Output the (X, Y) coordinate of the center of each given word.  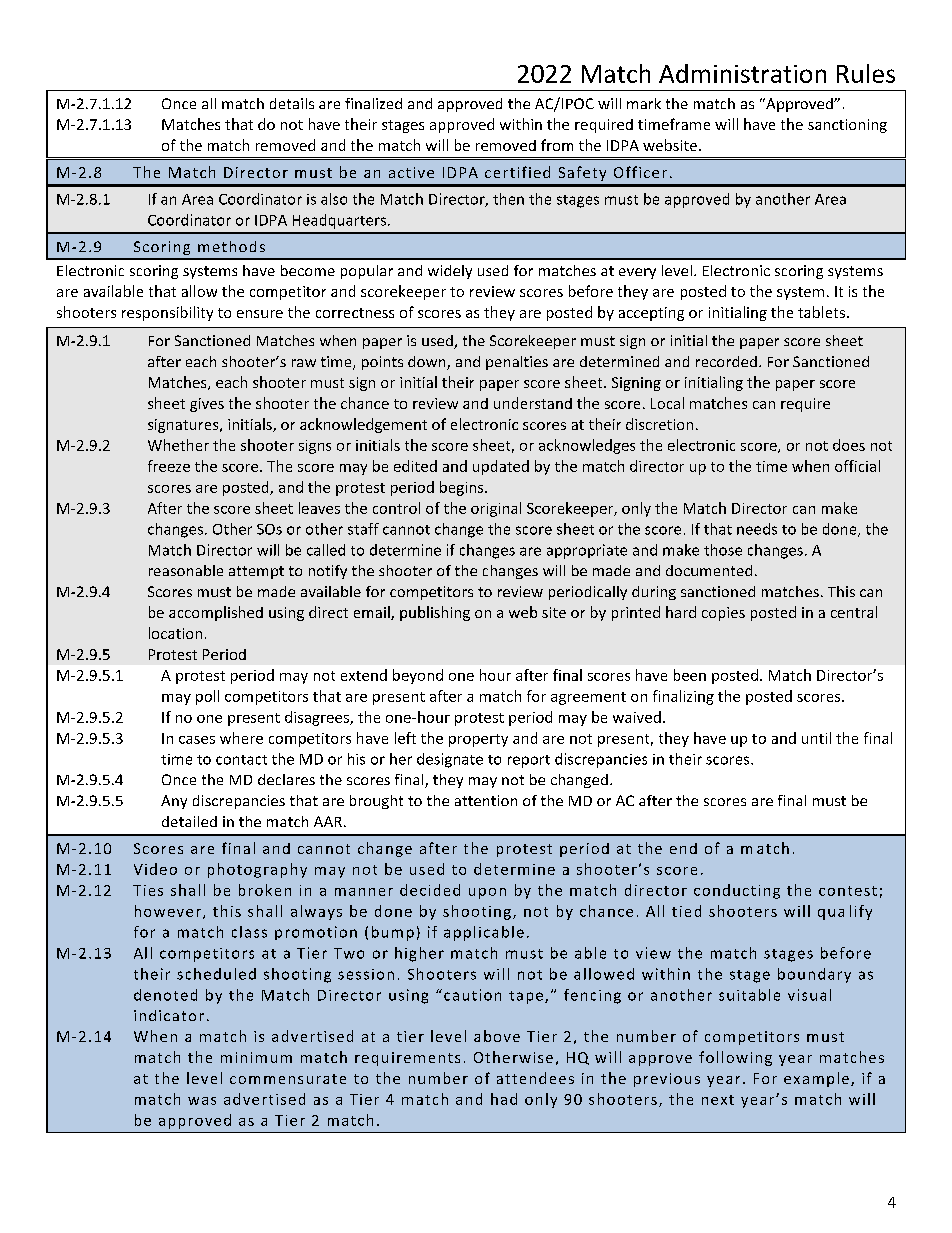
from (557, 145)
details (292, 103)
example (816, 1079)
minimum (256, 1057)
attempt (256, 572)
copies (723, 614)
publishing (435, 613)
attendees (535, 1078)
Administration (742, 73)
